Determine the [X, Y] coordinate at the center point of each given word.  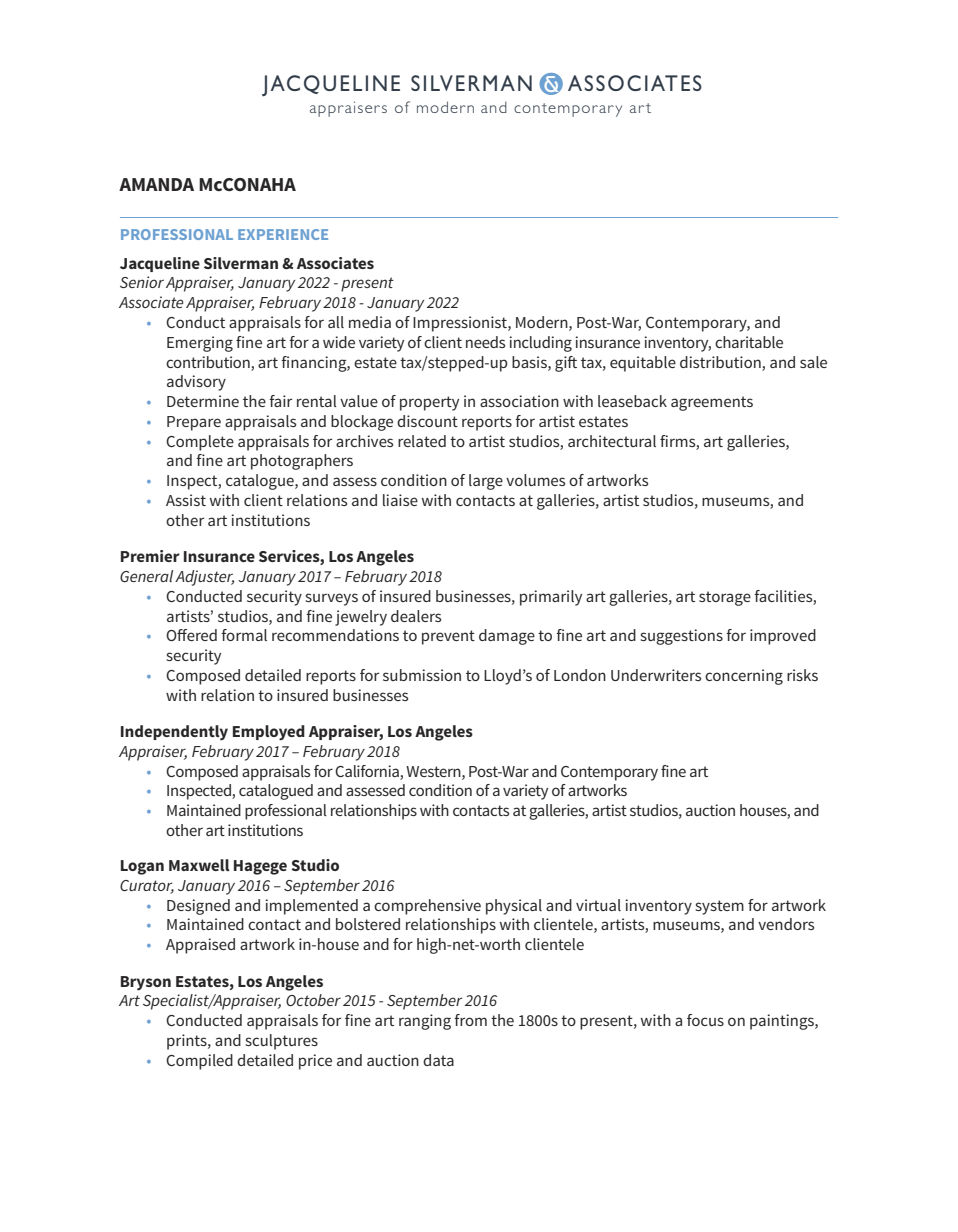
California [367, 771]
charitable [749, 342]
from [470, 1020]
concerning [744, 677]
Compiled [199, 1062]
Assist [186, 500]
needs [485, 342]
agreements [712, 403]
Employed [269, 733]
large [486, 482]
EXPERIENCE [283, 234]
